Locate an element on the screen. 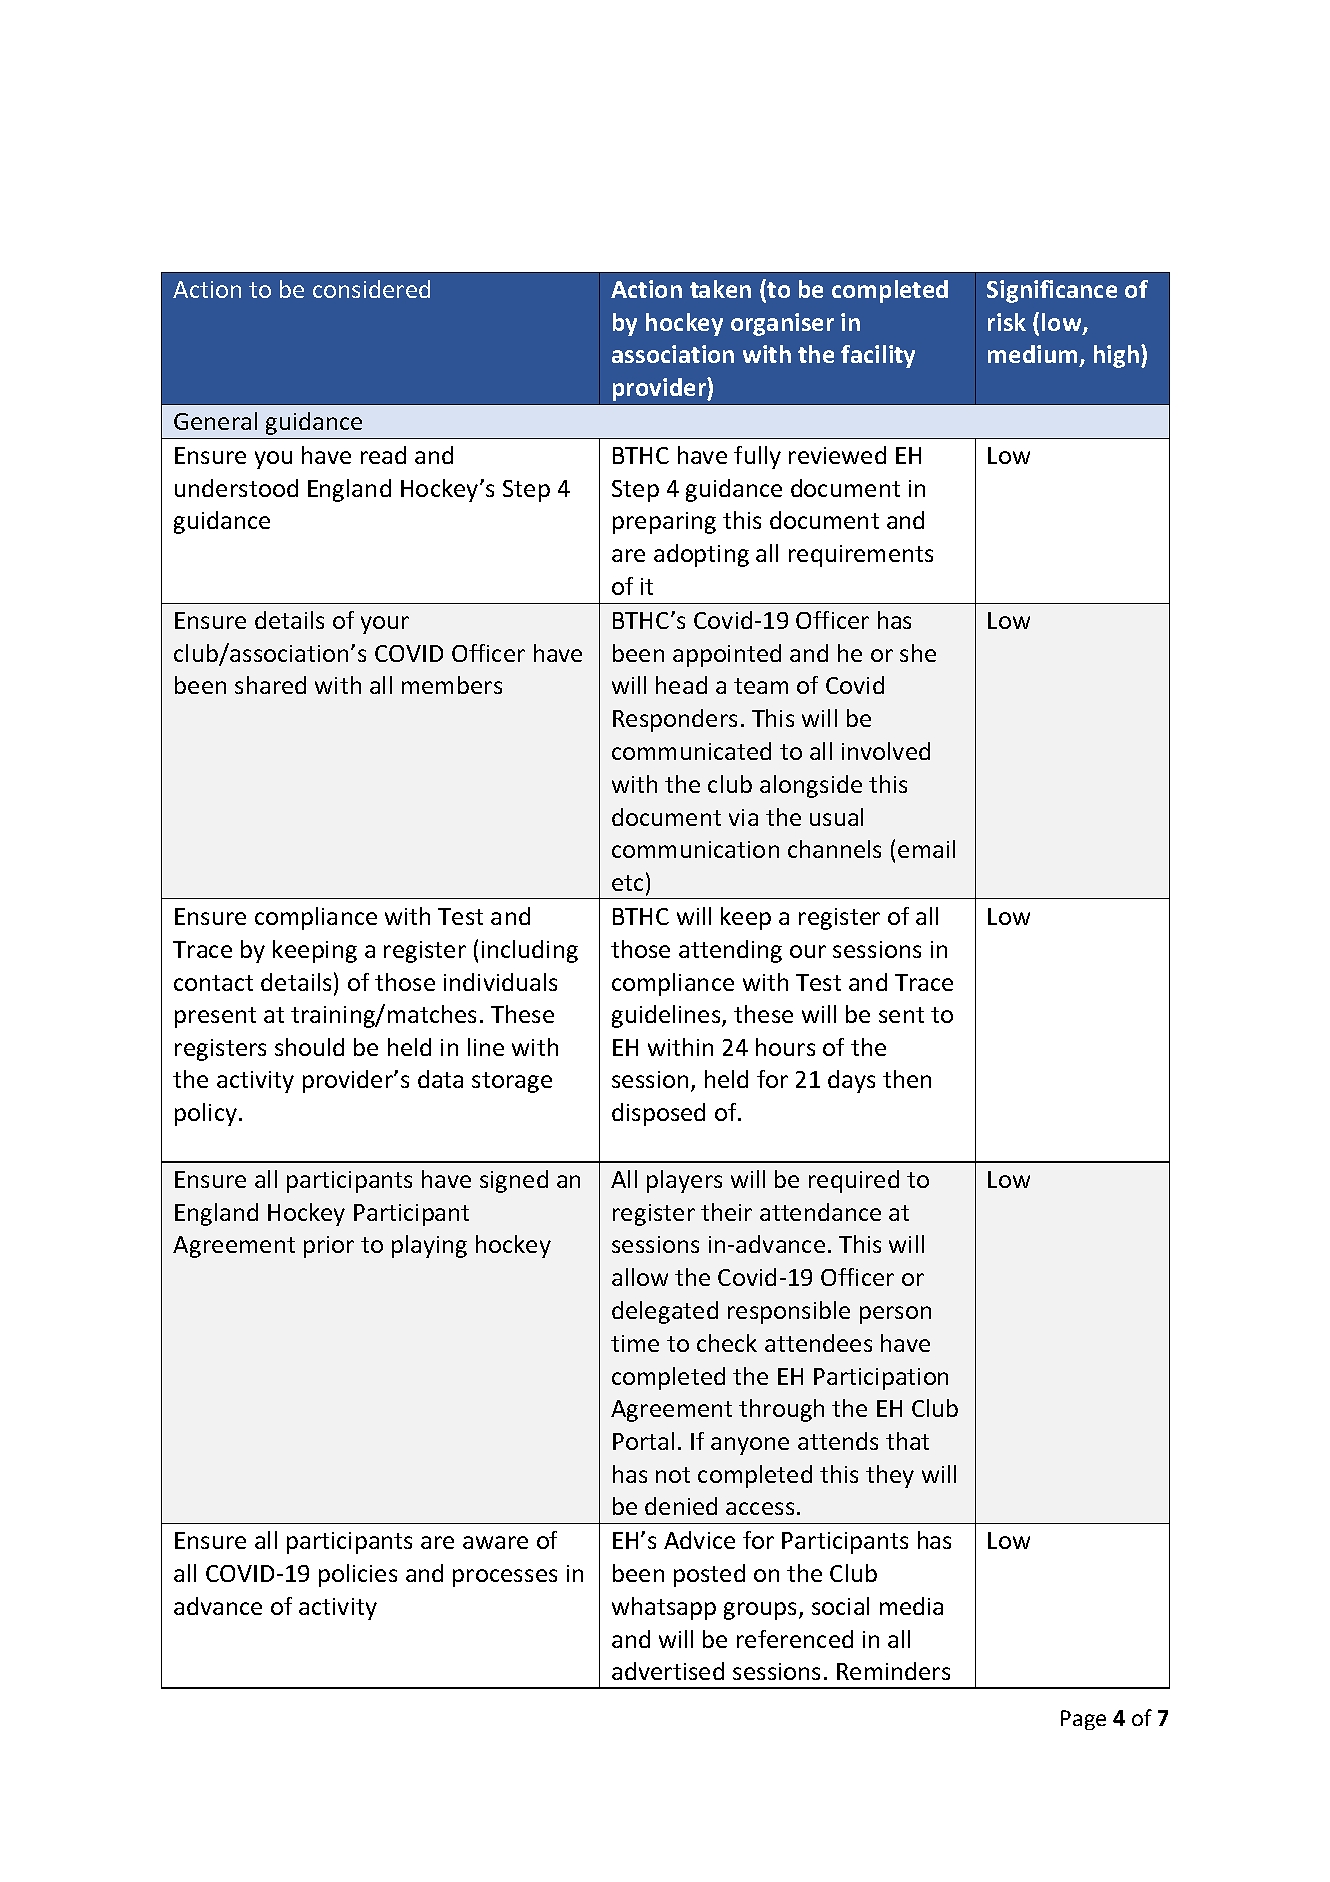  considered is located at coordinates (371, 289).
